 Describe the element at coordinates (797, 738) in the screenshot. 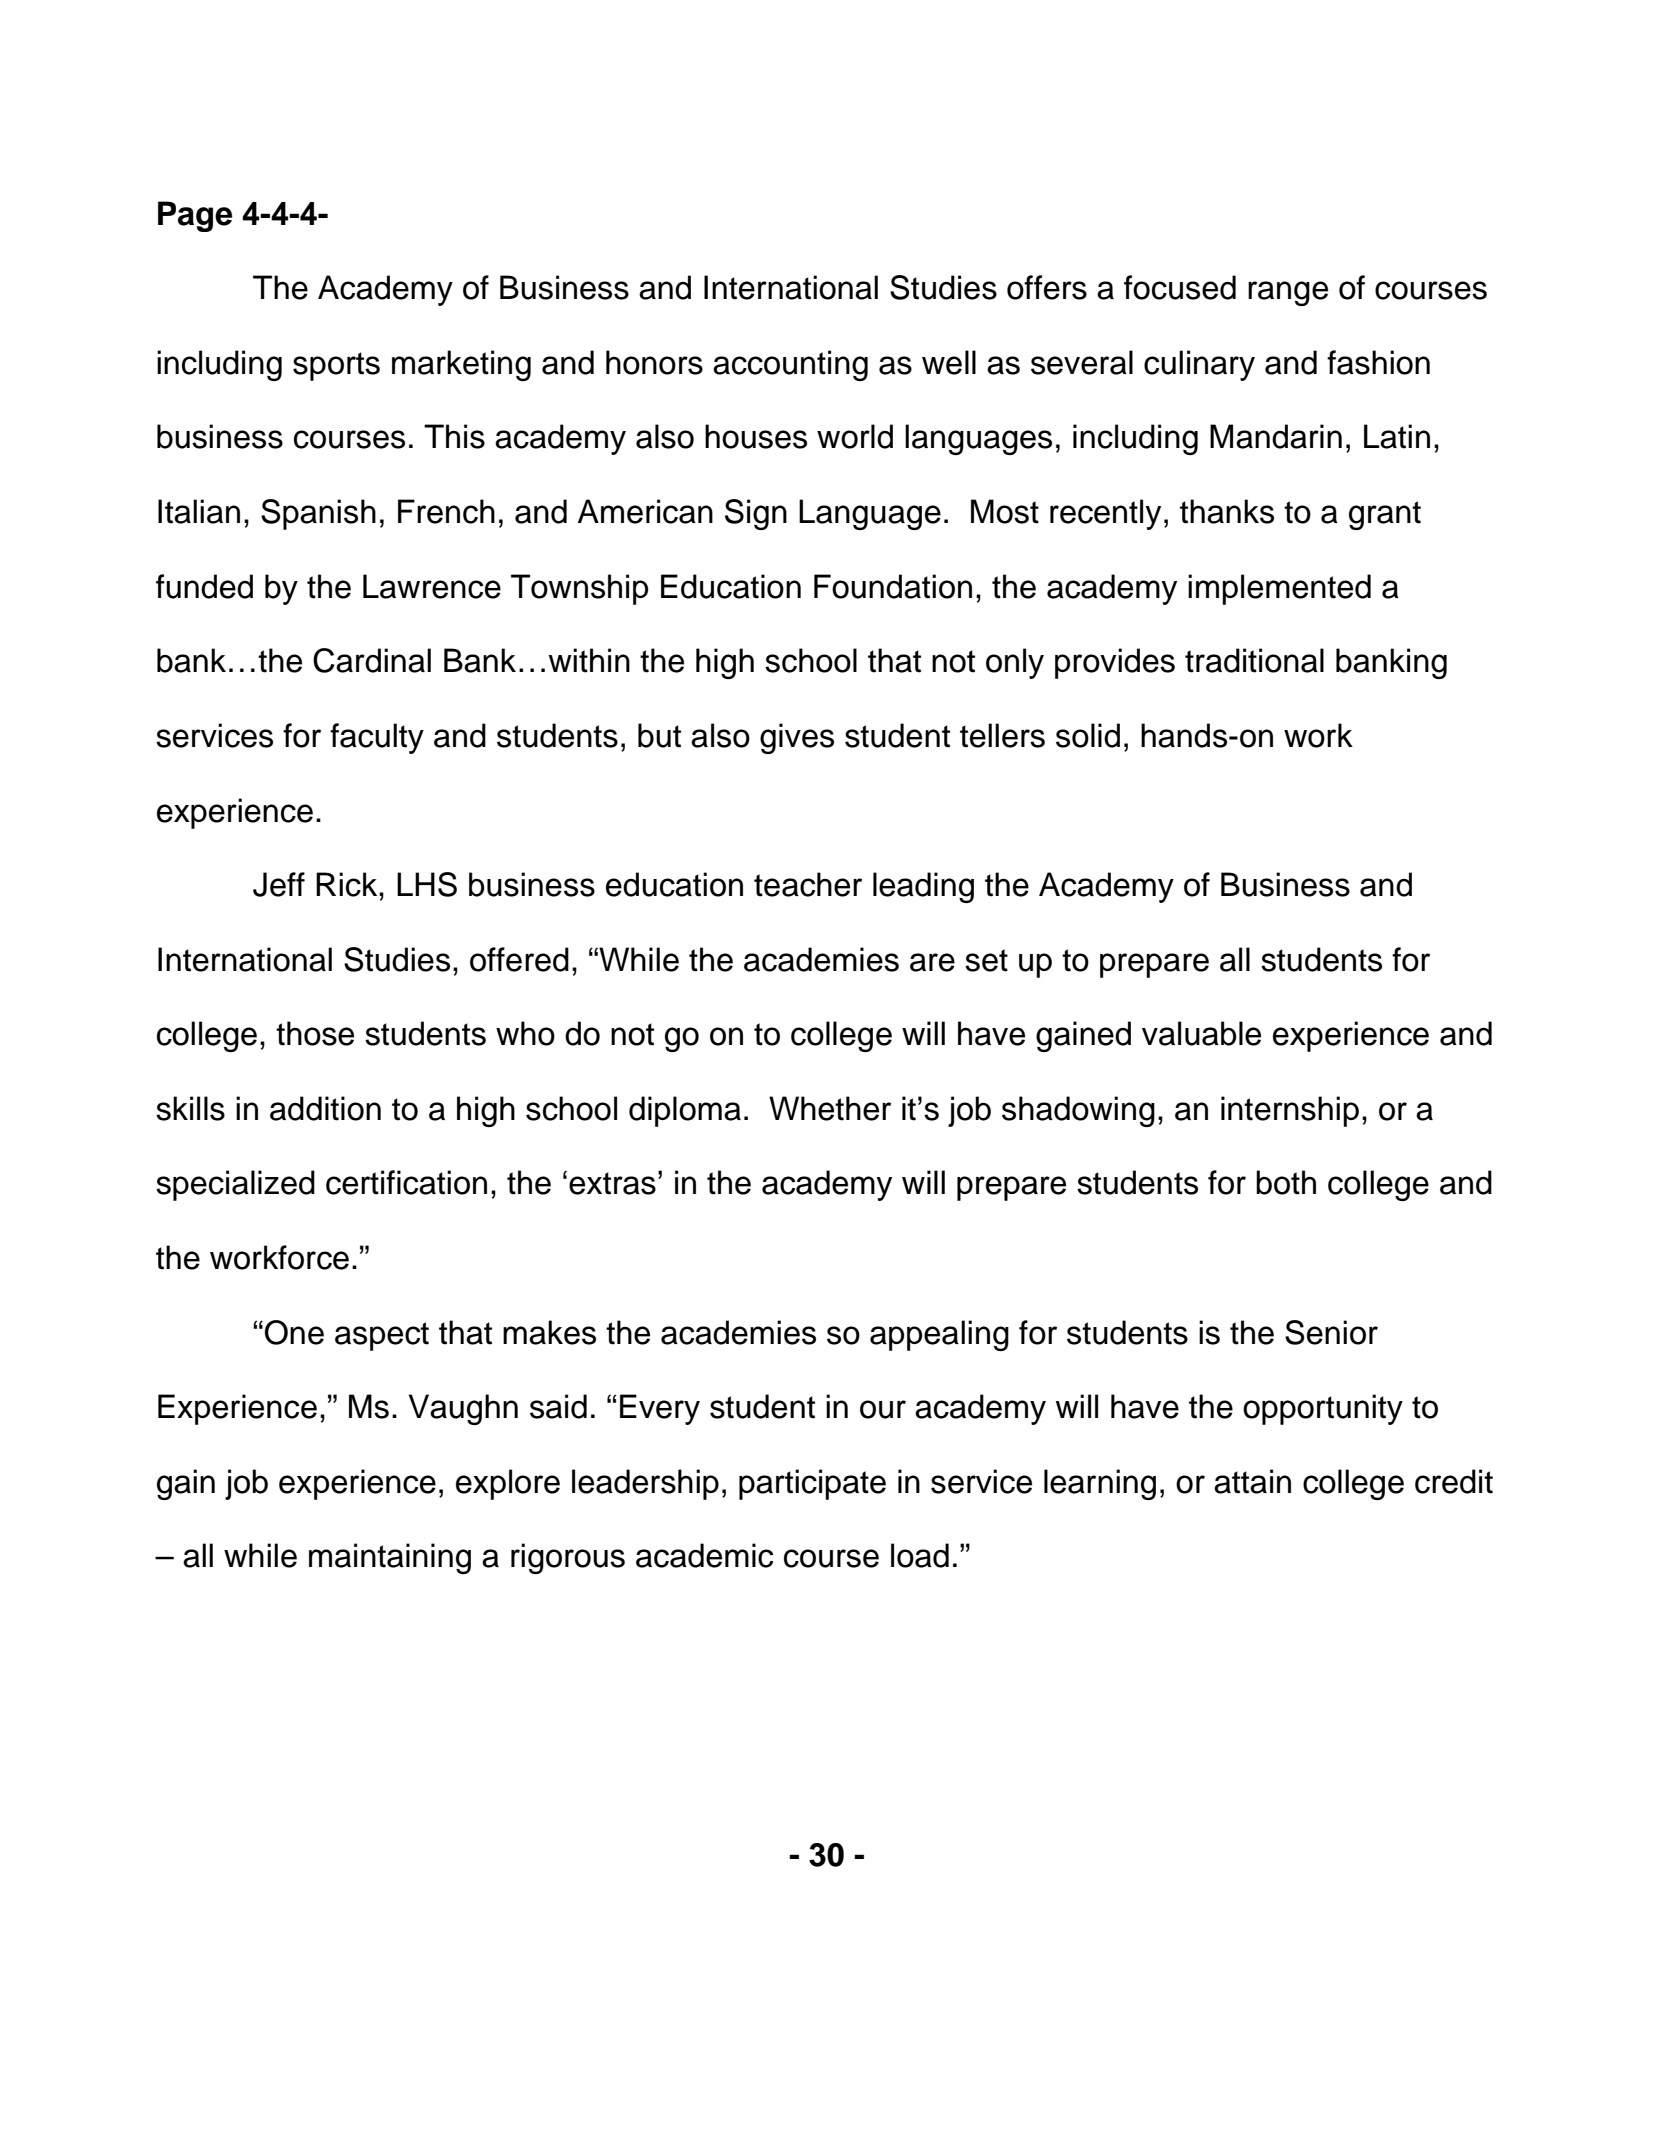

I see `gives` at that location.
